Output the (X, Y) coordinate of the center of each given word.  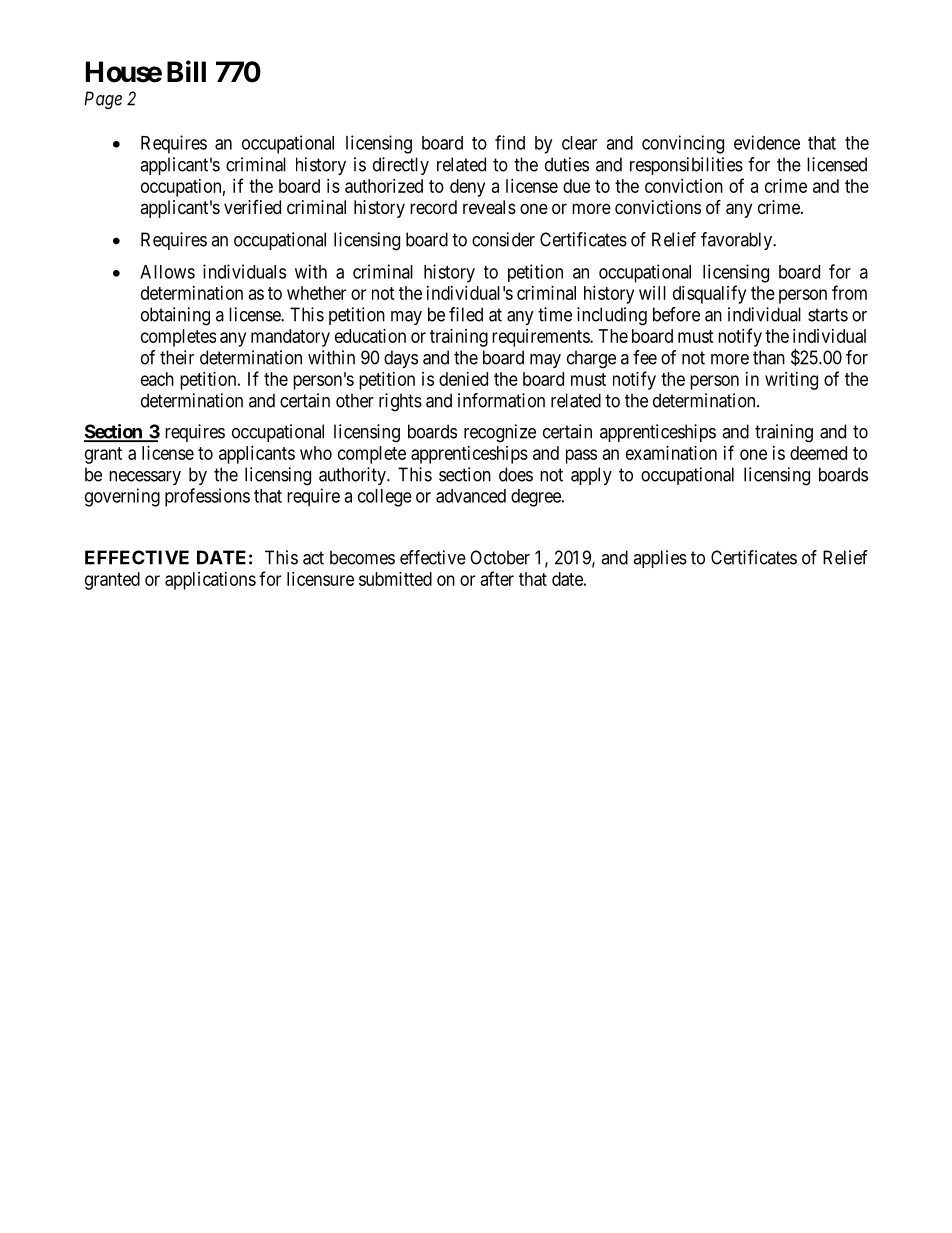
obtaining (175, 316)
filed (466, 314)
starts (828, 315)
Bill (186, 71)
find (510, 142)
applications (210, 581)
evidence (767, 142)
